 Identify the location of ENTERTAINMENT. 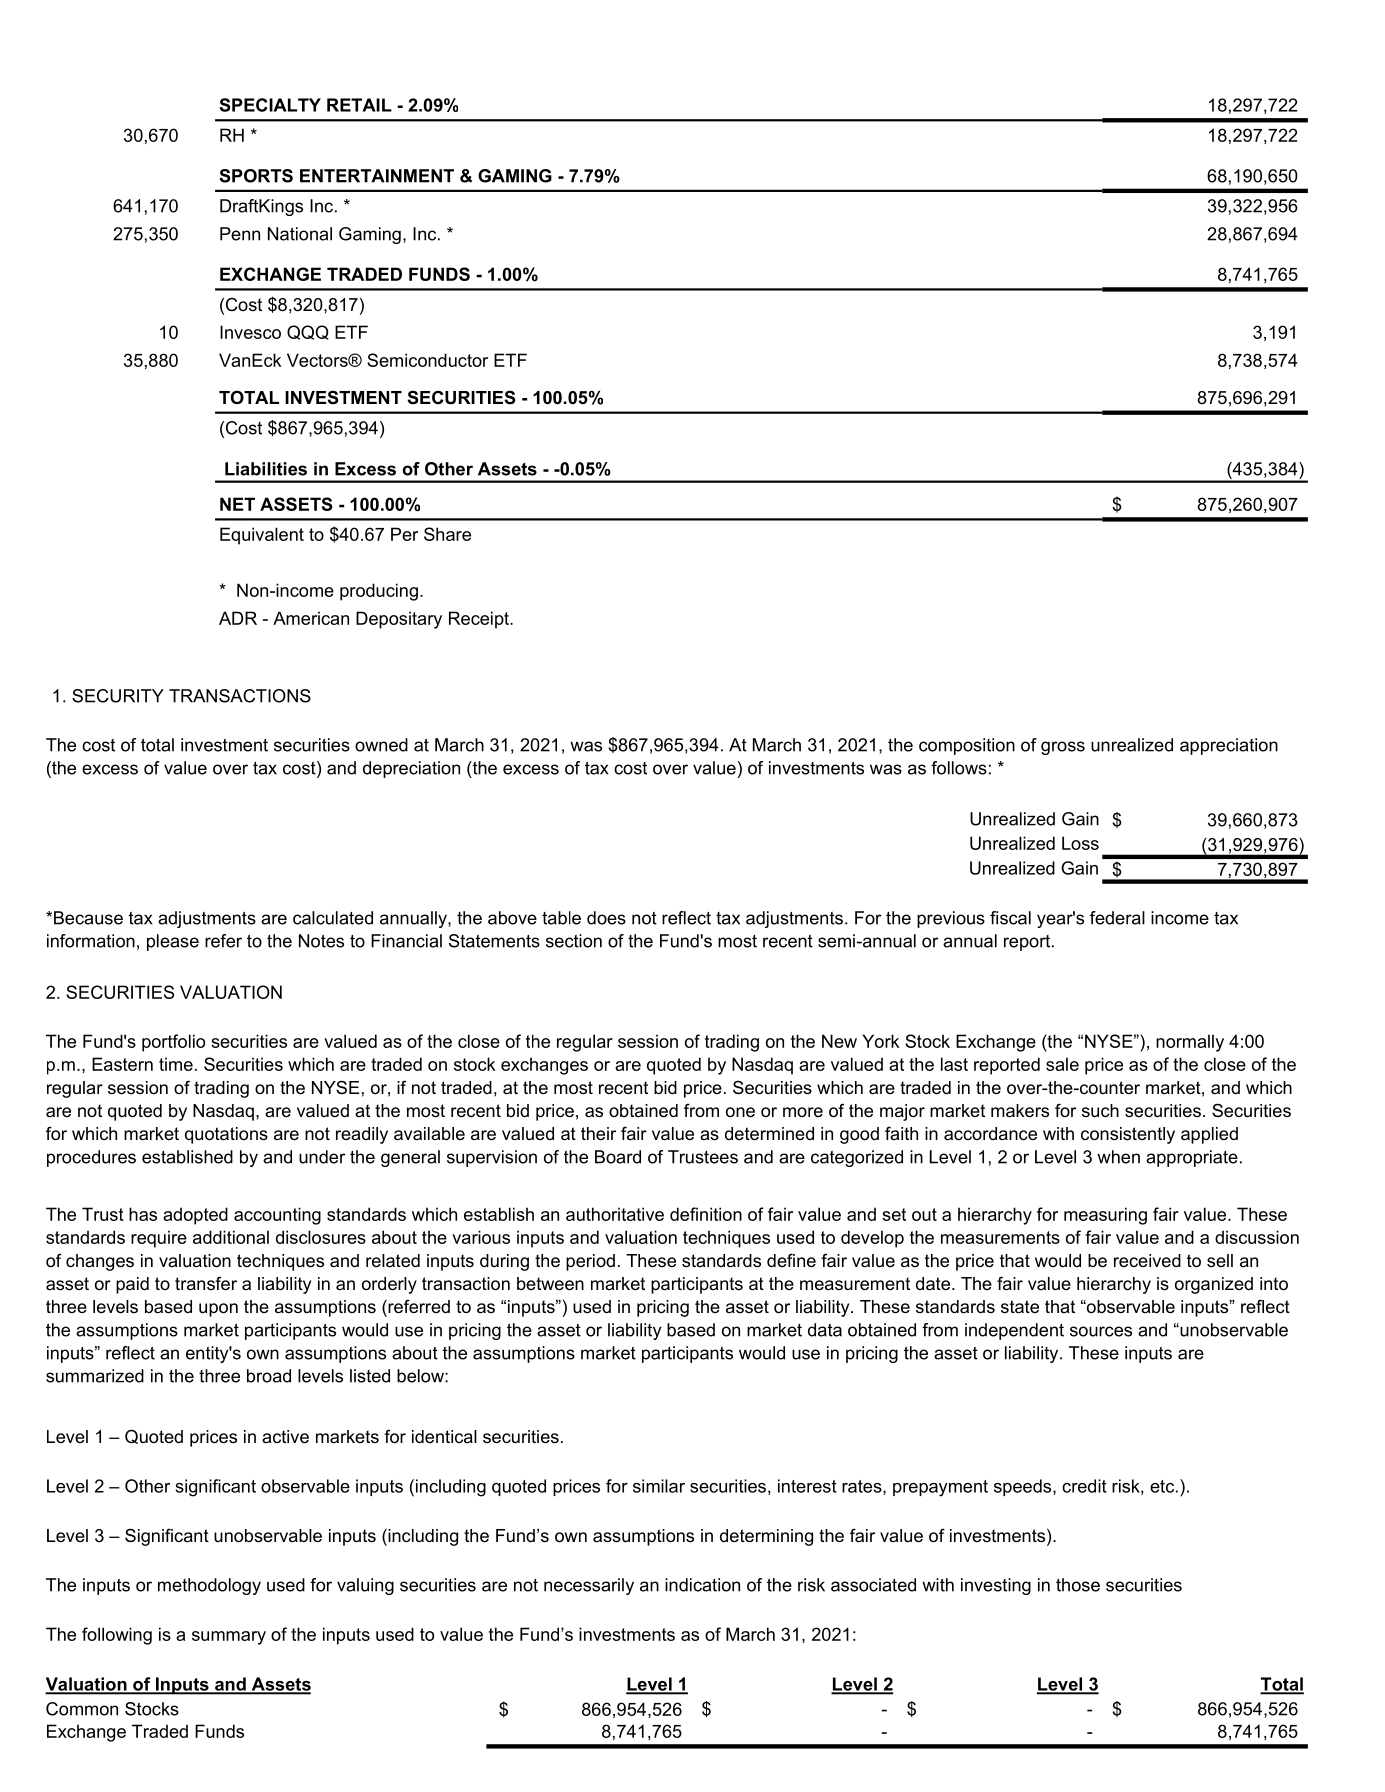
(377, 176).
